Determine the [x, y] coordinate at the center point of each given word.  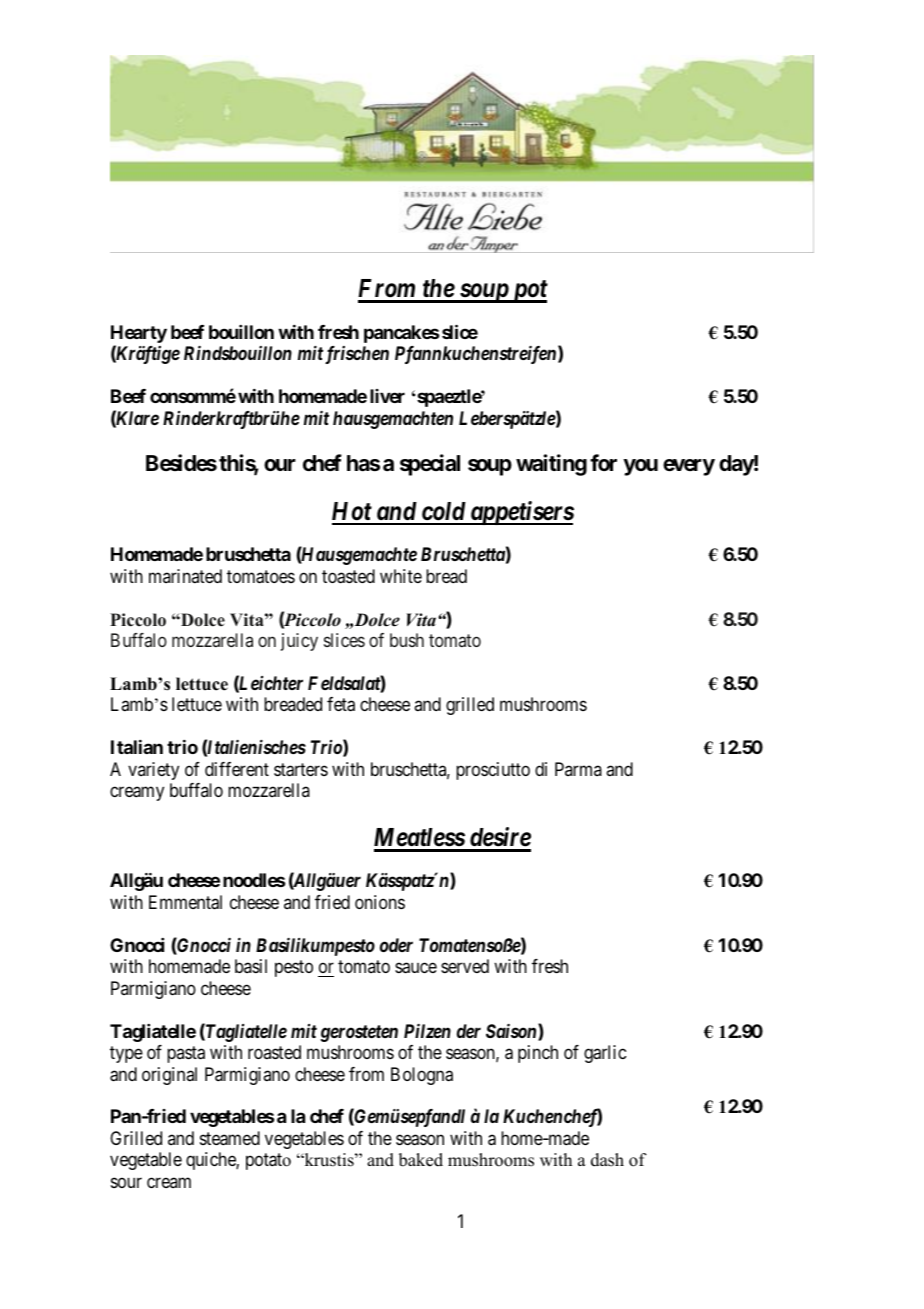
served [465, 966]
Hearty [139, 335]
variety [153, 771]
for [603, 462]
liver [387, 396]
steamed [230, 1138]
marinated [185, 576]
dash [607, 1160]
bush [407, 640]
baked [421, 1160]
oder [396, 945]
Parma [578, 769]
